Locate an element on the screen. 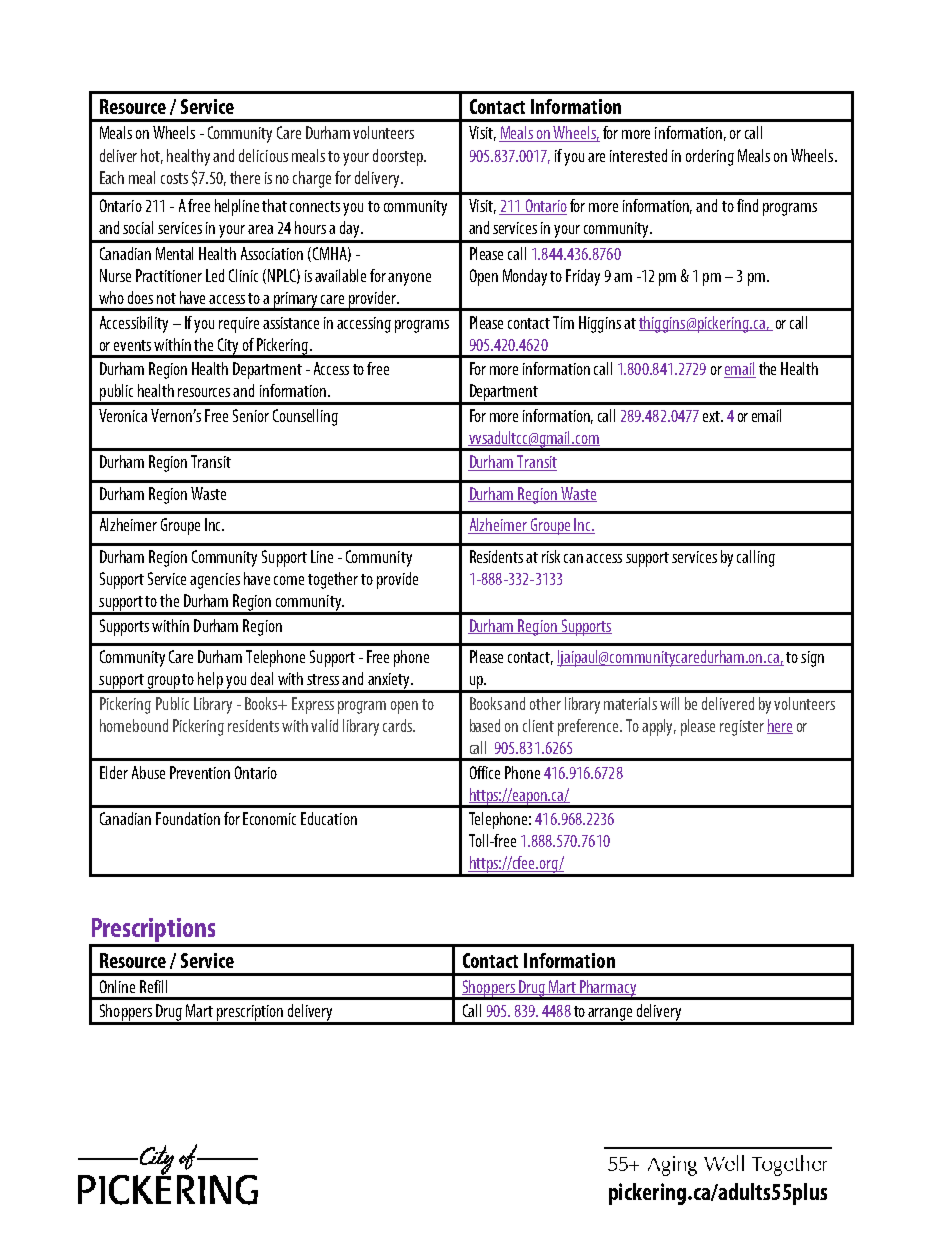  Education is located at coordinates (329, 818).
